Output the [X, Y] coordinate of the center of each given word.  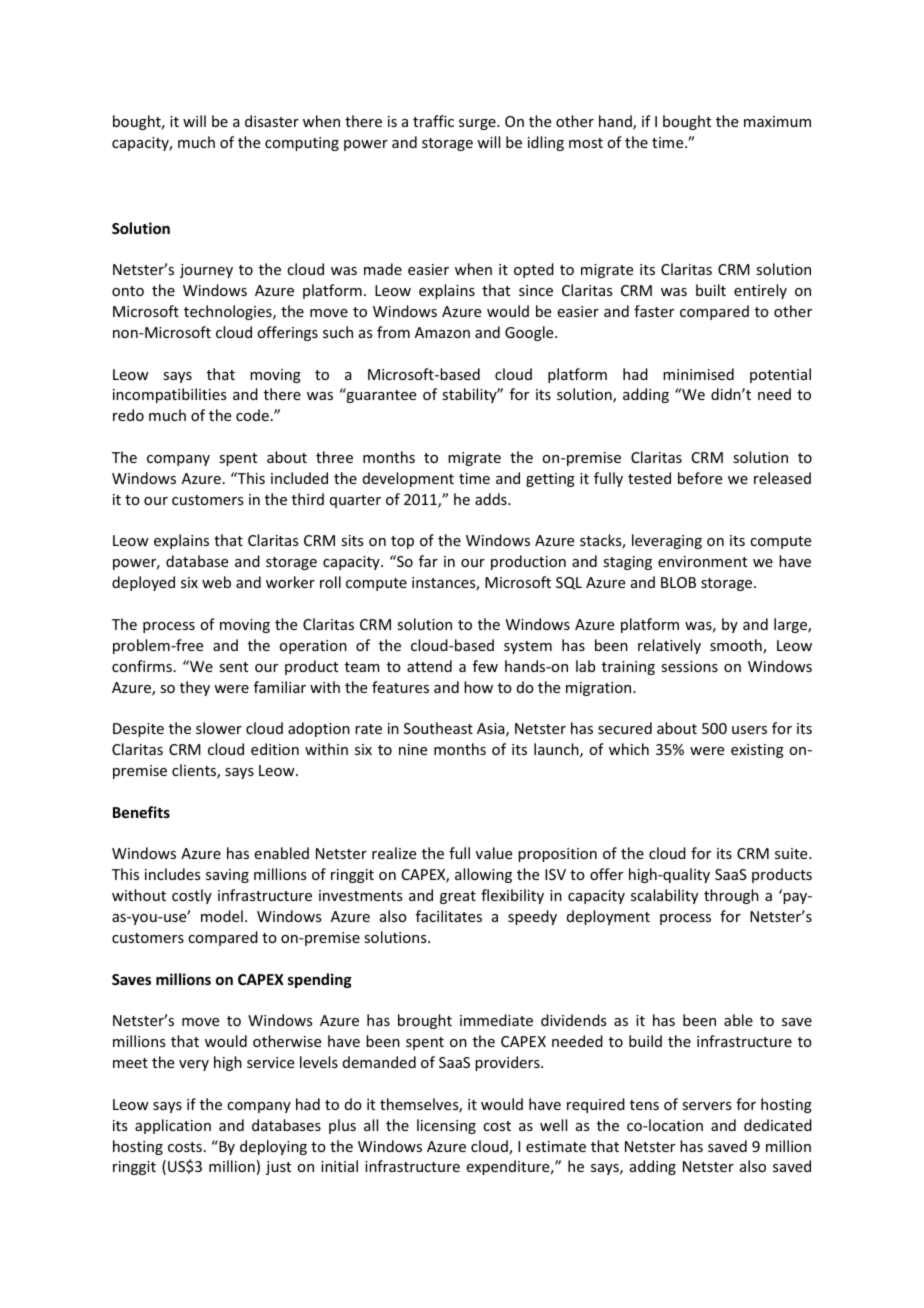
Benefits [141, 812]
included [299, 478]
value [494, 853]
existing [757, 751]
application [173, 1126]
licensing [446, 1126]
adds [492, 499]
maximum [777, 121]
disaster [272, 121]
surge [478, 124]
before [700, 478]
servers [706, 1106]
